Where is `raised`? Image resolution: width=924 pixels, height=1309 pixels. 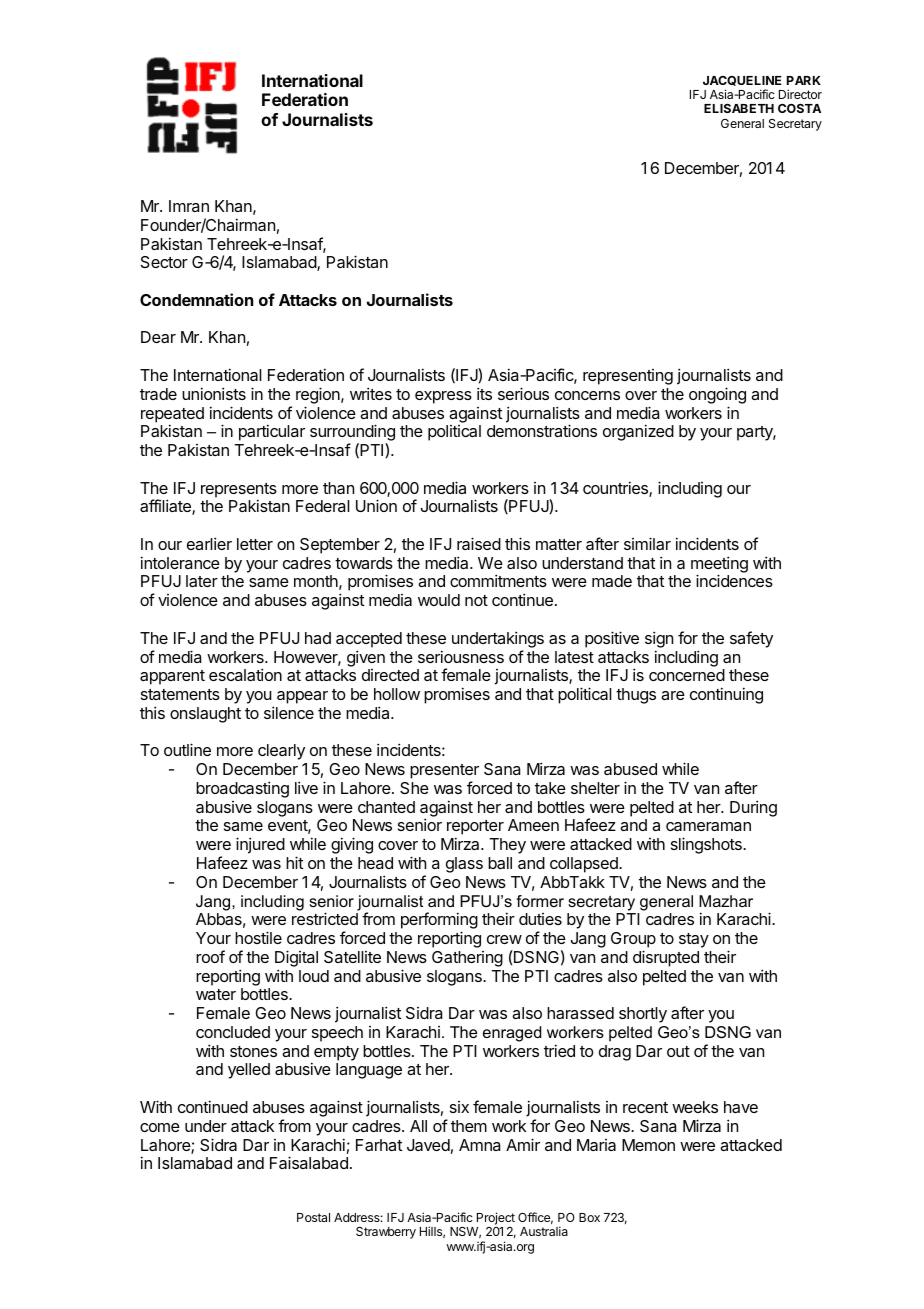 raised is located at coordinates (479, 543).
